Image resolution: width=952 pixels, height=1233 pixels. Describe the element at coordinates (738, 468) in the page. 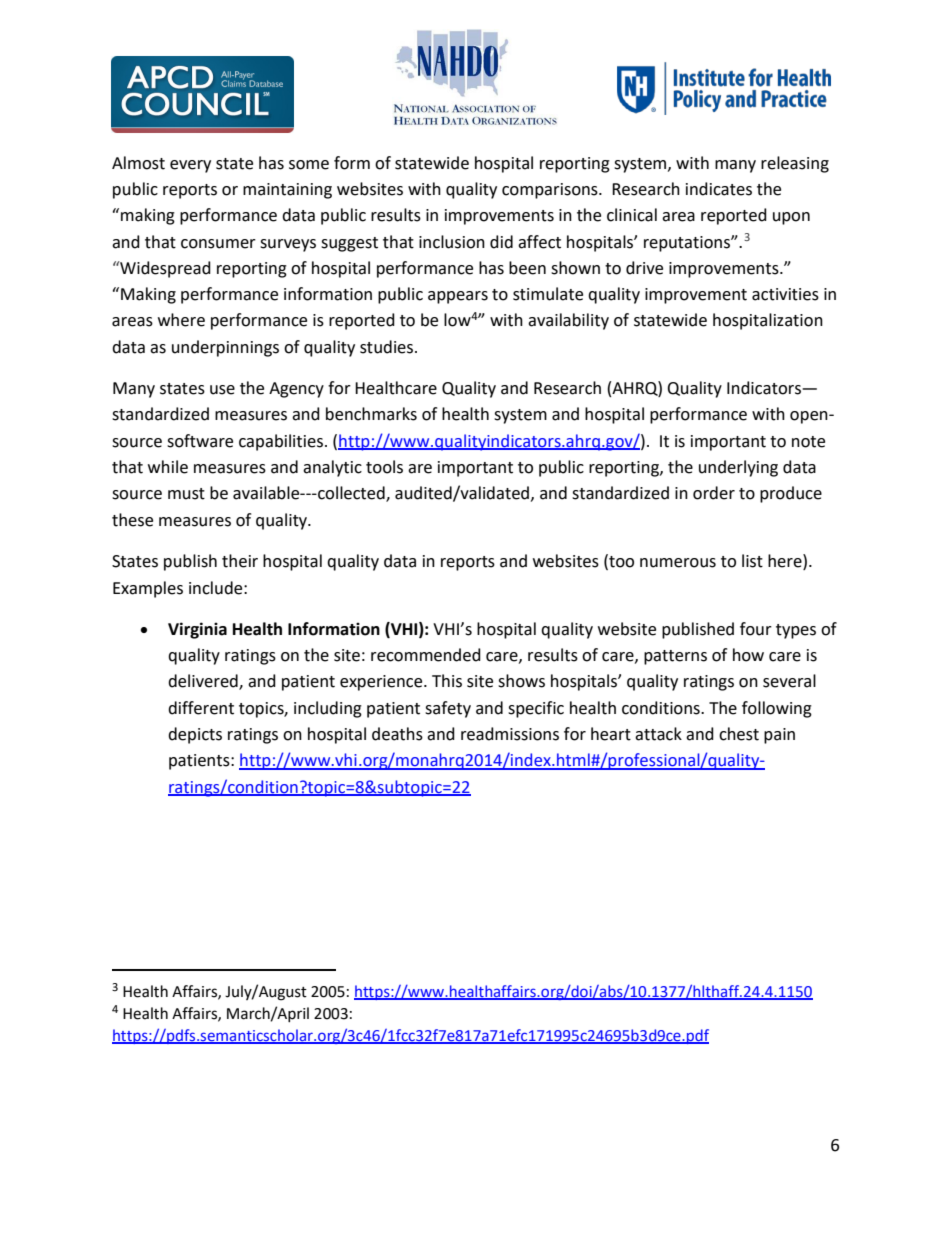

I see `underlying` at that location.
